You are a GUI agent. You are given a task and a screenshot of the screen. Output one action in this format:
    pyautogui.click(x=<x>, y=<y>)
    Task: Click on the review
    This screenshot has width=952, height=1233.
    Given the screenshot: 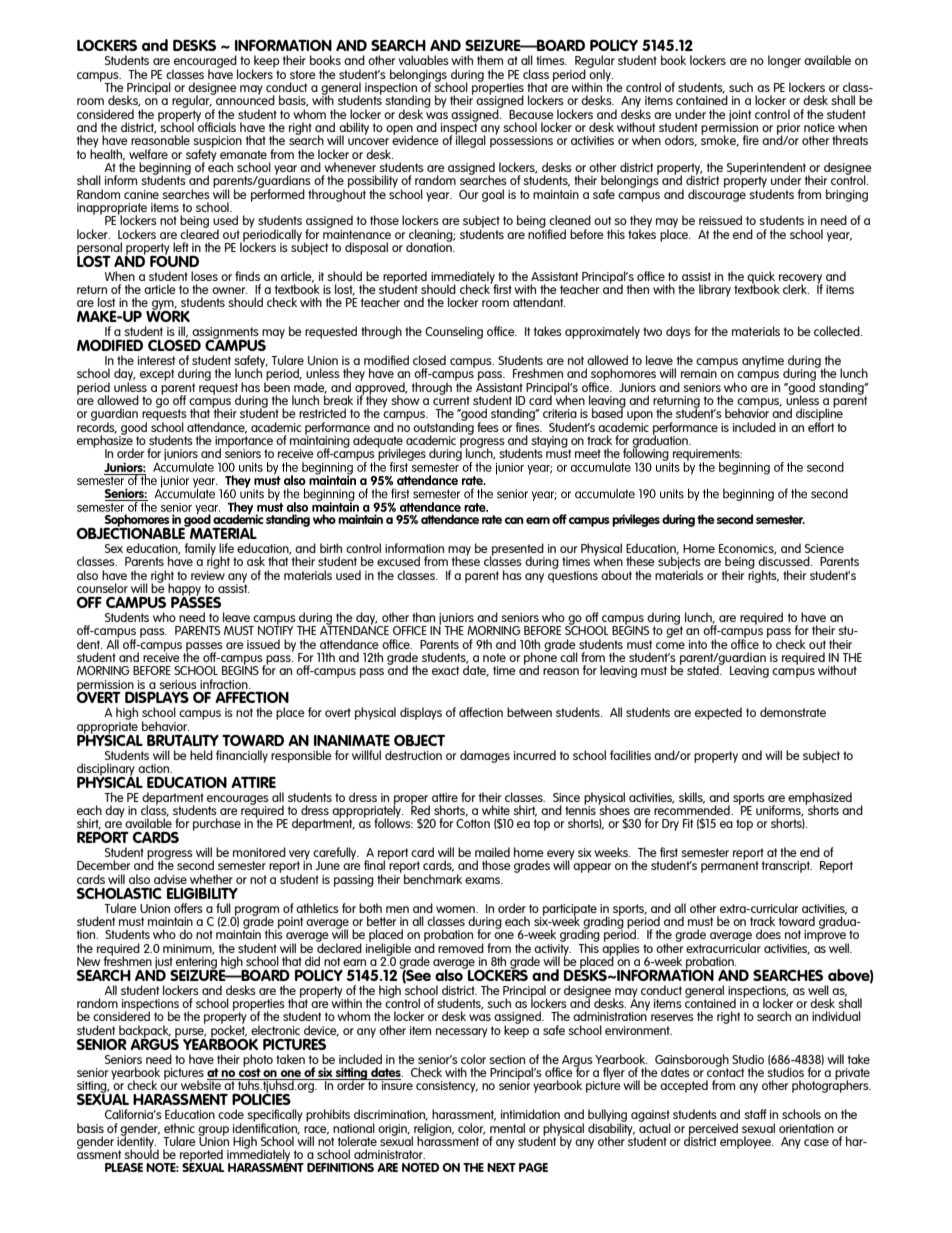 What is the action you would take?
    pyautogui.click(x=208, y=574)
